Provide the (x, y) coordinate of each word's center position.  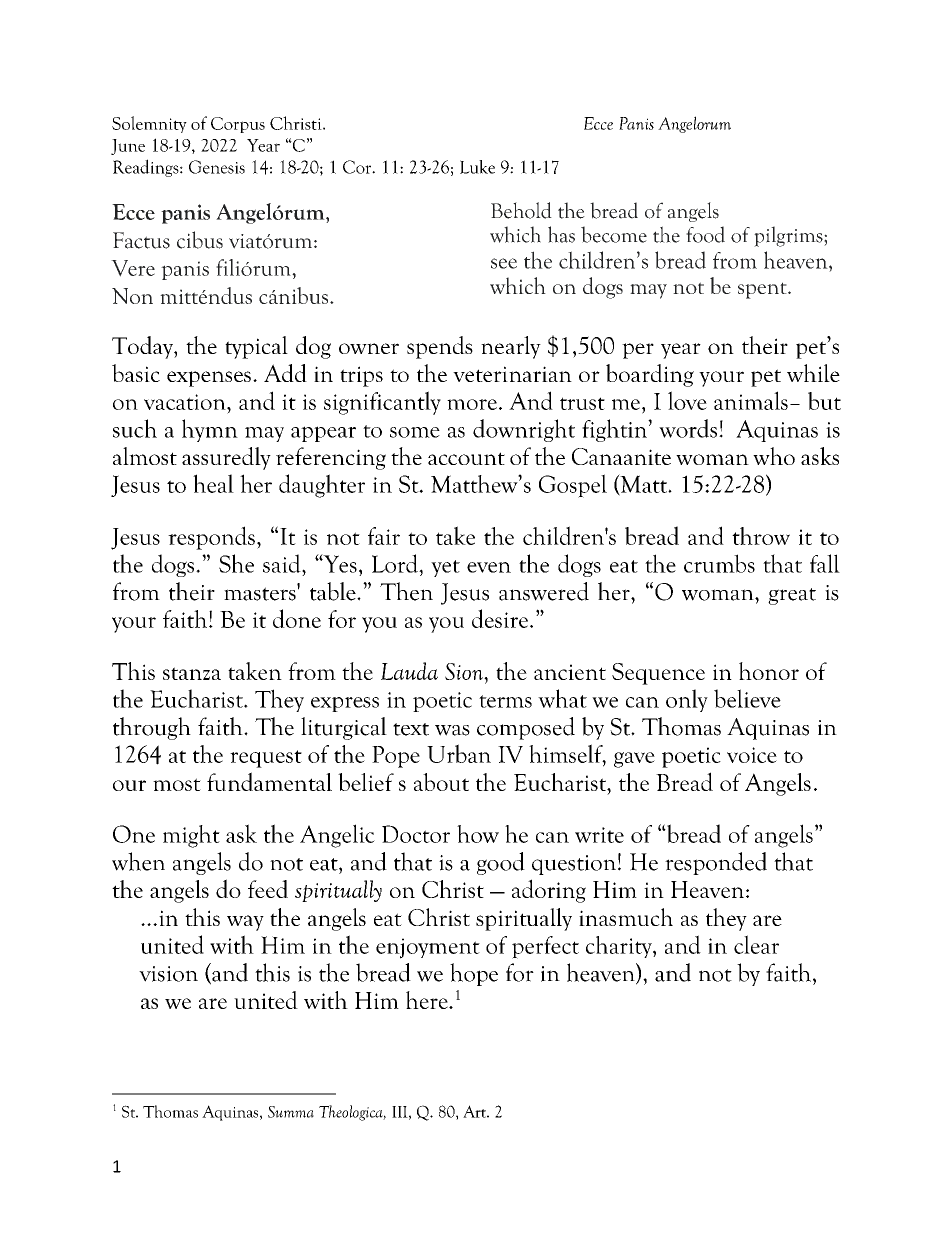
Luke (477, 167)
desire (500, 618)
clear (756, 944)
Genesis (217, 167)
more (472, 404)
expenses (209, 379)
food (705, 234)
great (792, 596)
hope (474, 974)
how (478, 834)
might (191, 836)
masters (261, 593)
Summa (291, 1112)
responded (716, 863)
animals (751, 400)
